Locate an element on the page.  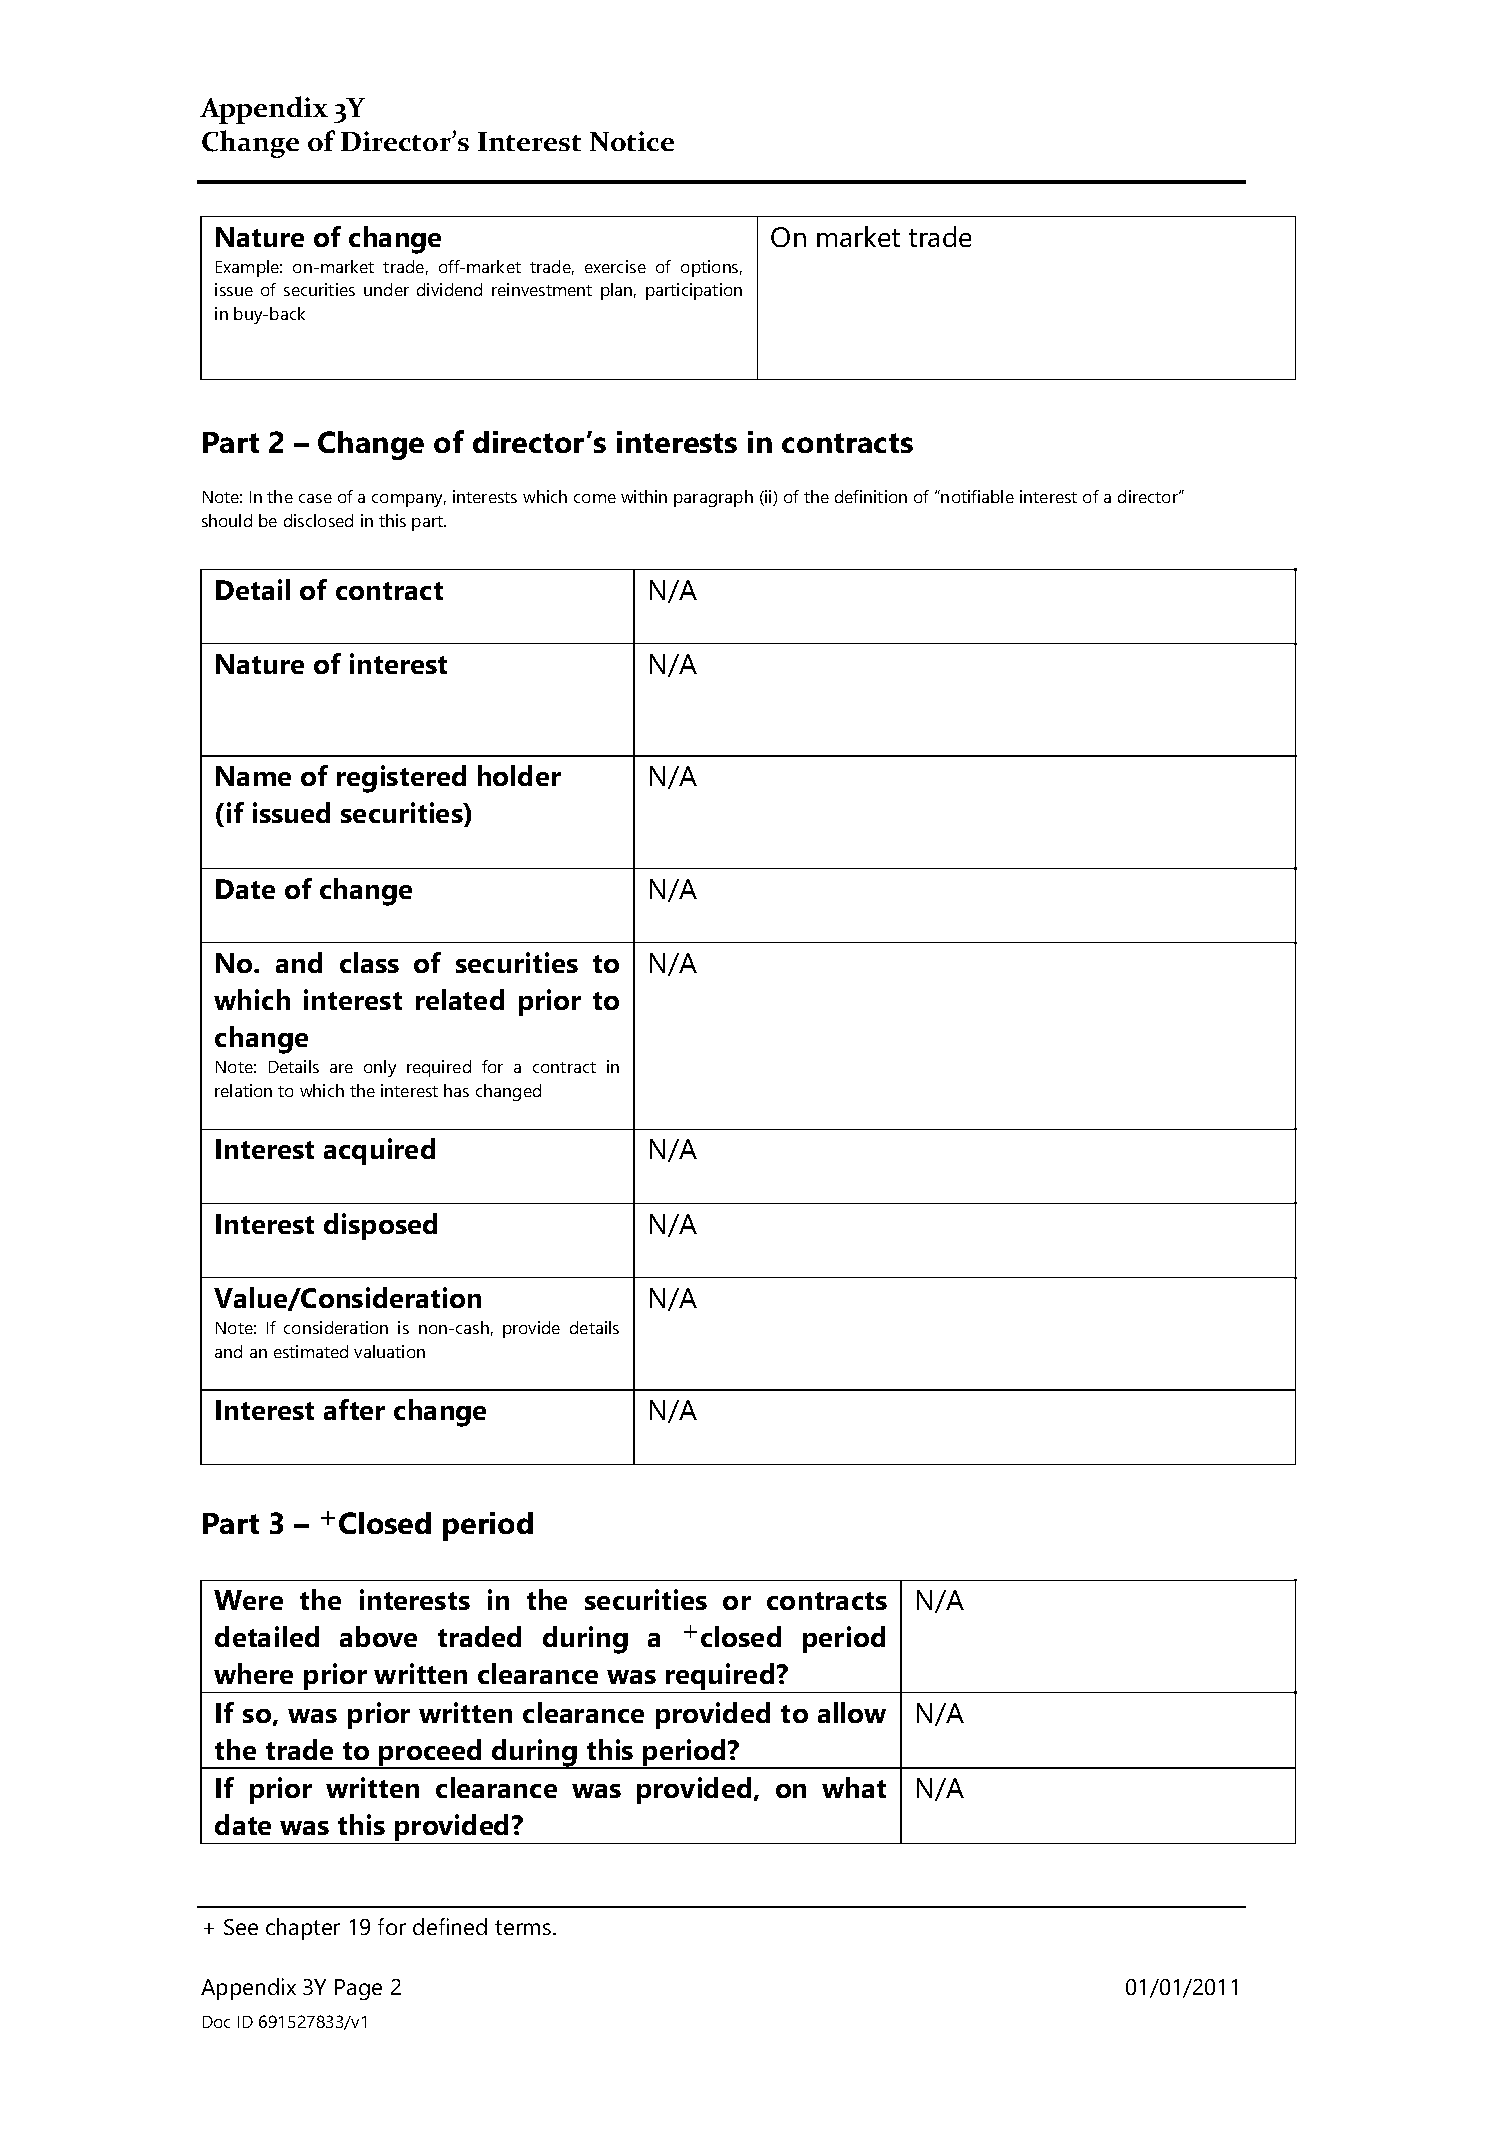
chapter is located at coordinates (303, 1929).
